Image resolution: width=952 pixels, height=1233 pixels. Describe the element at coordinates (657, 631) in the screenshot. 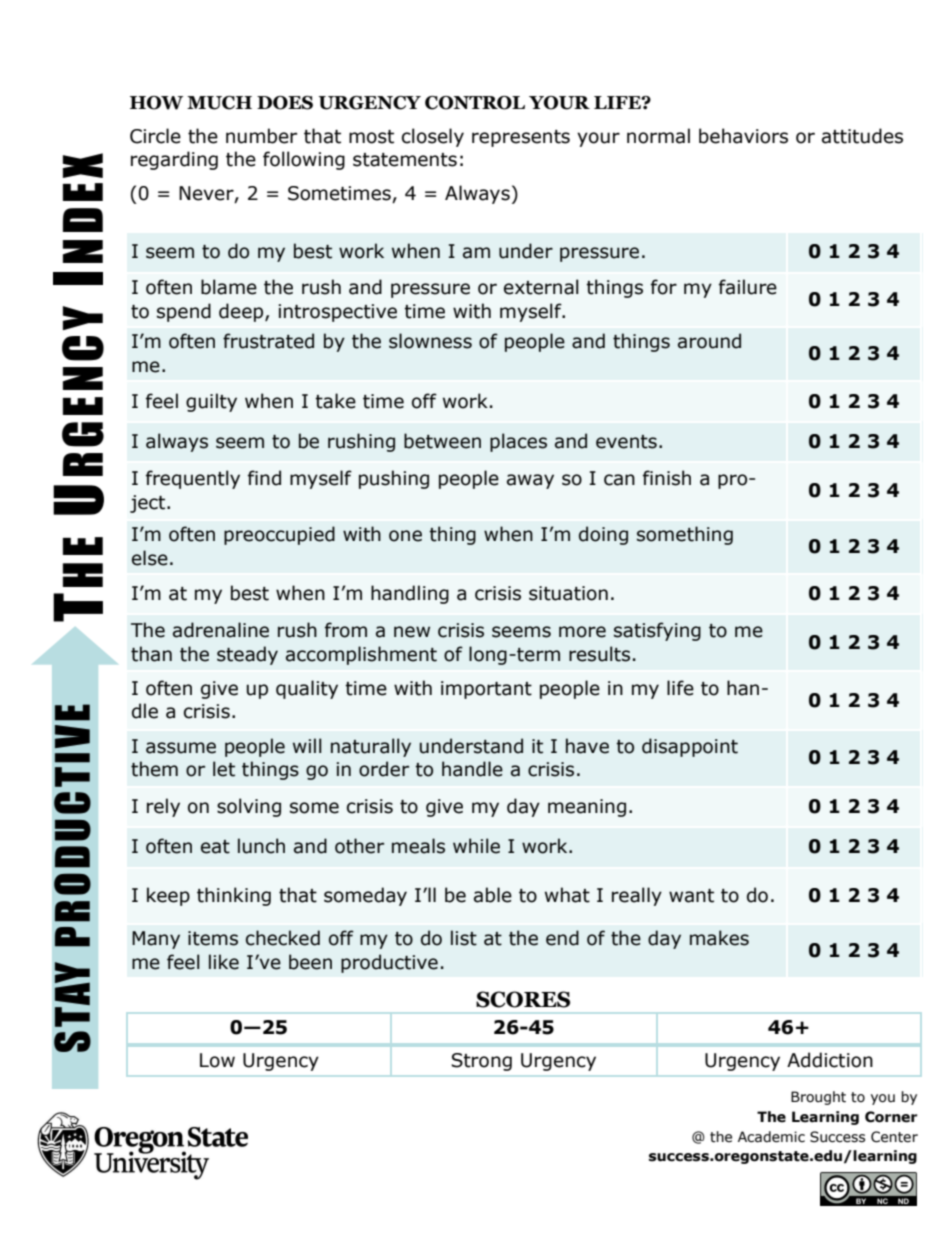

I see `satisfying` at that location.
